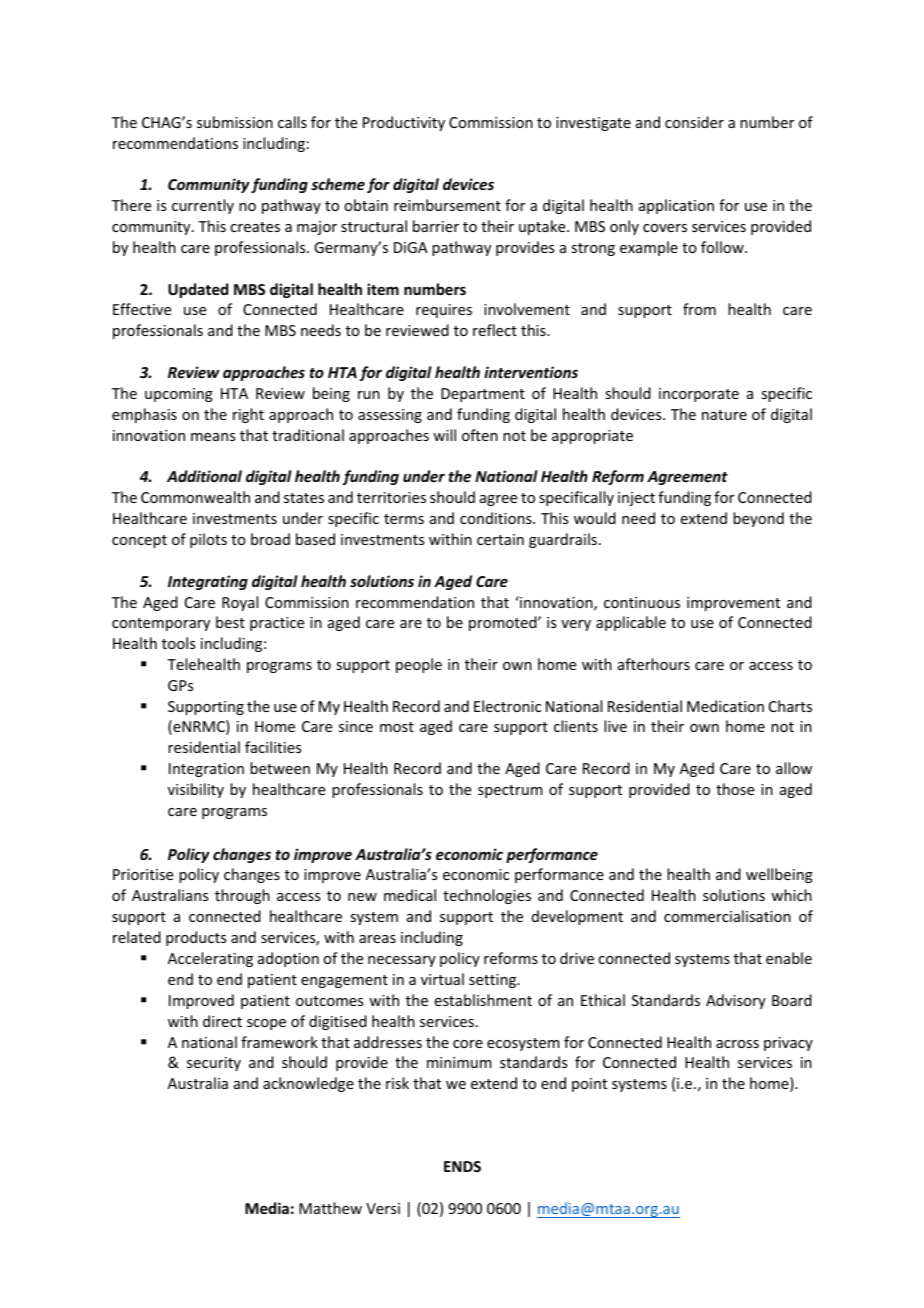 The image size is (924, 1308). I want to click on consider, so click(694, 122).
